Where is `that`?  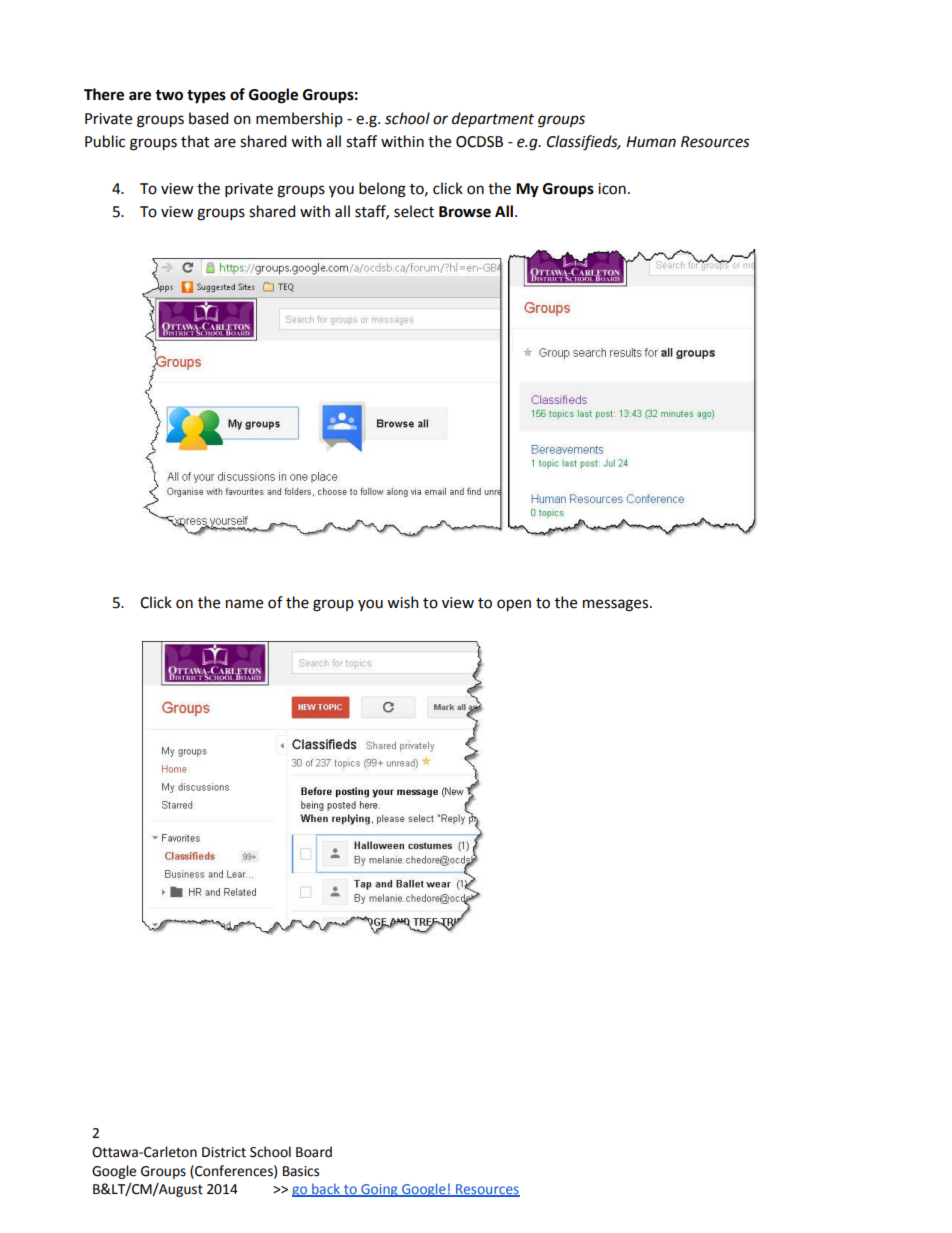
that is located at coordinates (195, 141).
